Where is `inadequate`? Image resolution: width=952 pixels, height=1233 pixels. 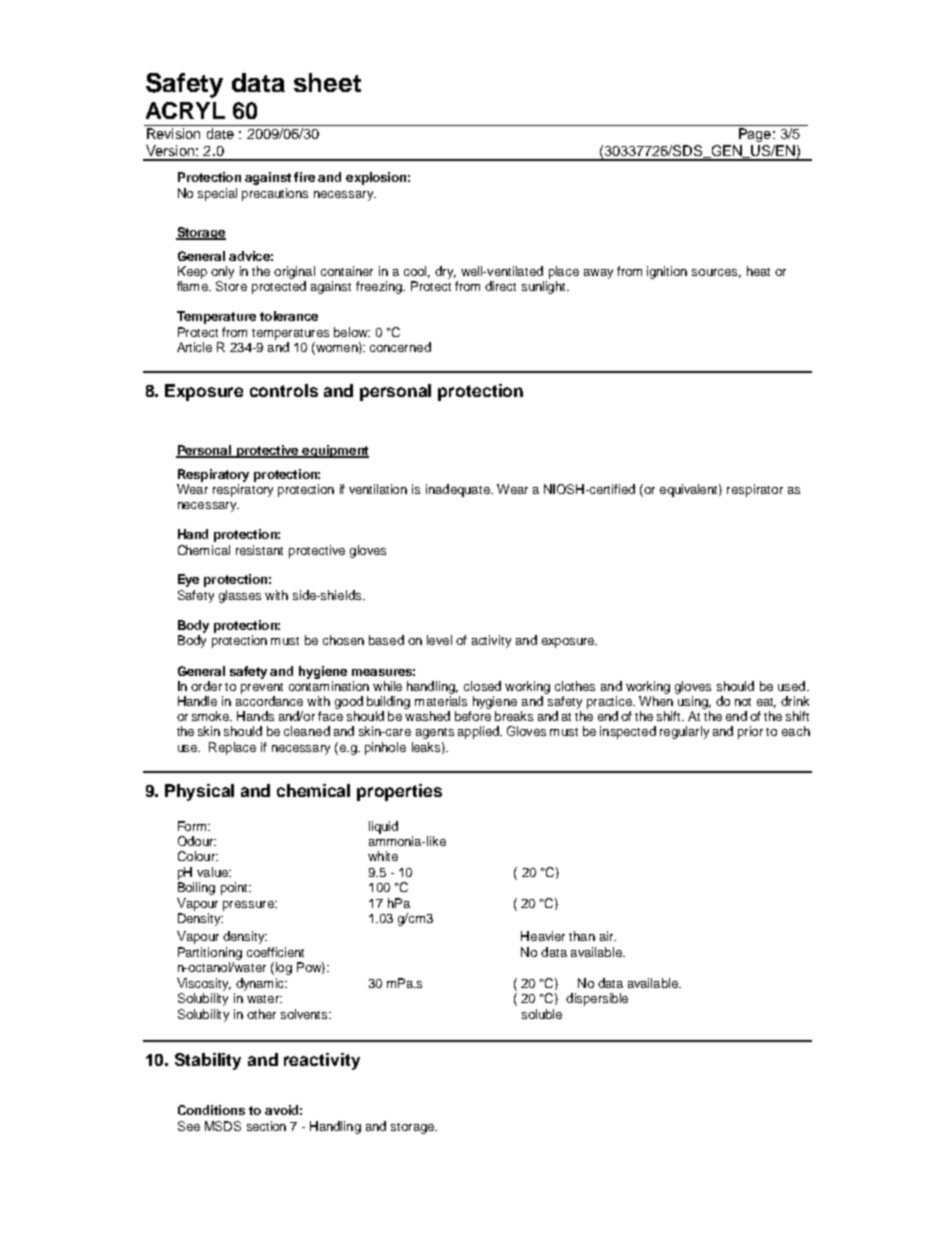
inadequate is located at coordinates (459, 490).
